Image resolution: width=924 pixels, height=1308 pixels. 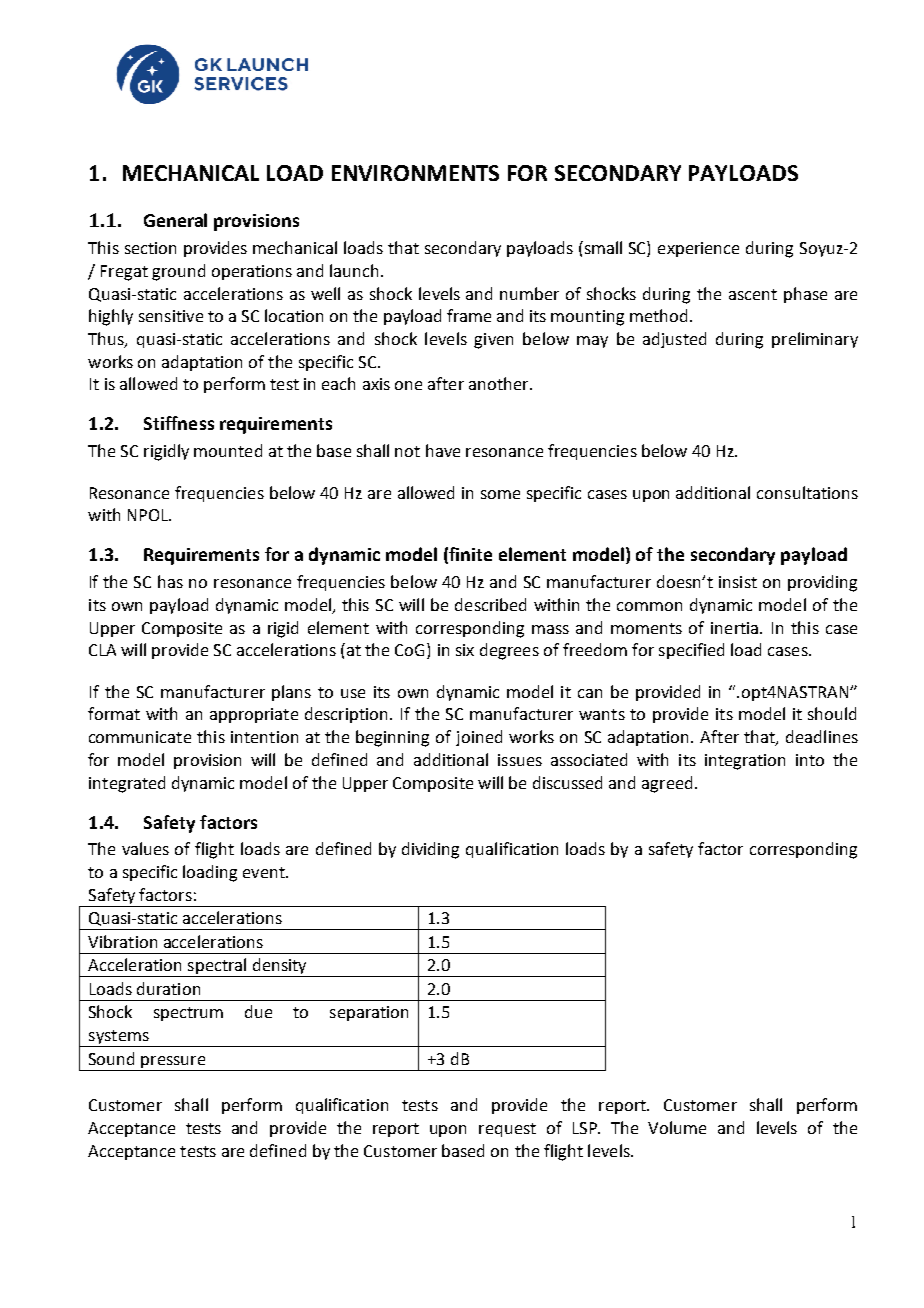 What do you see at coordinates (507, 1130) in the document?
I see `request` at bounding box center [507, 1130].
